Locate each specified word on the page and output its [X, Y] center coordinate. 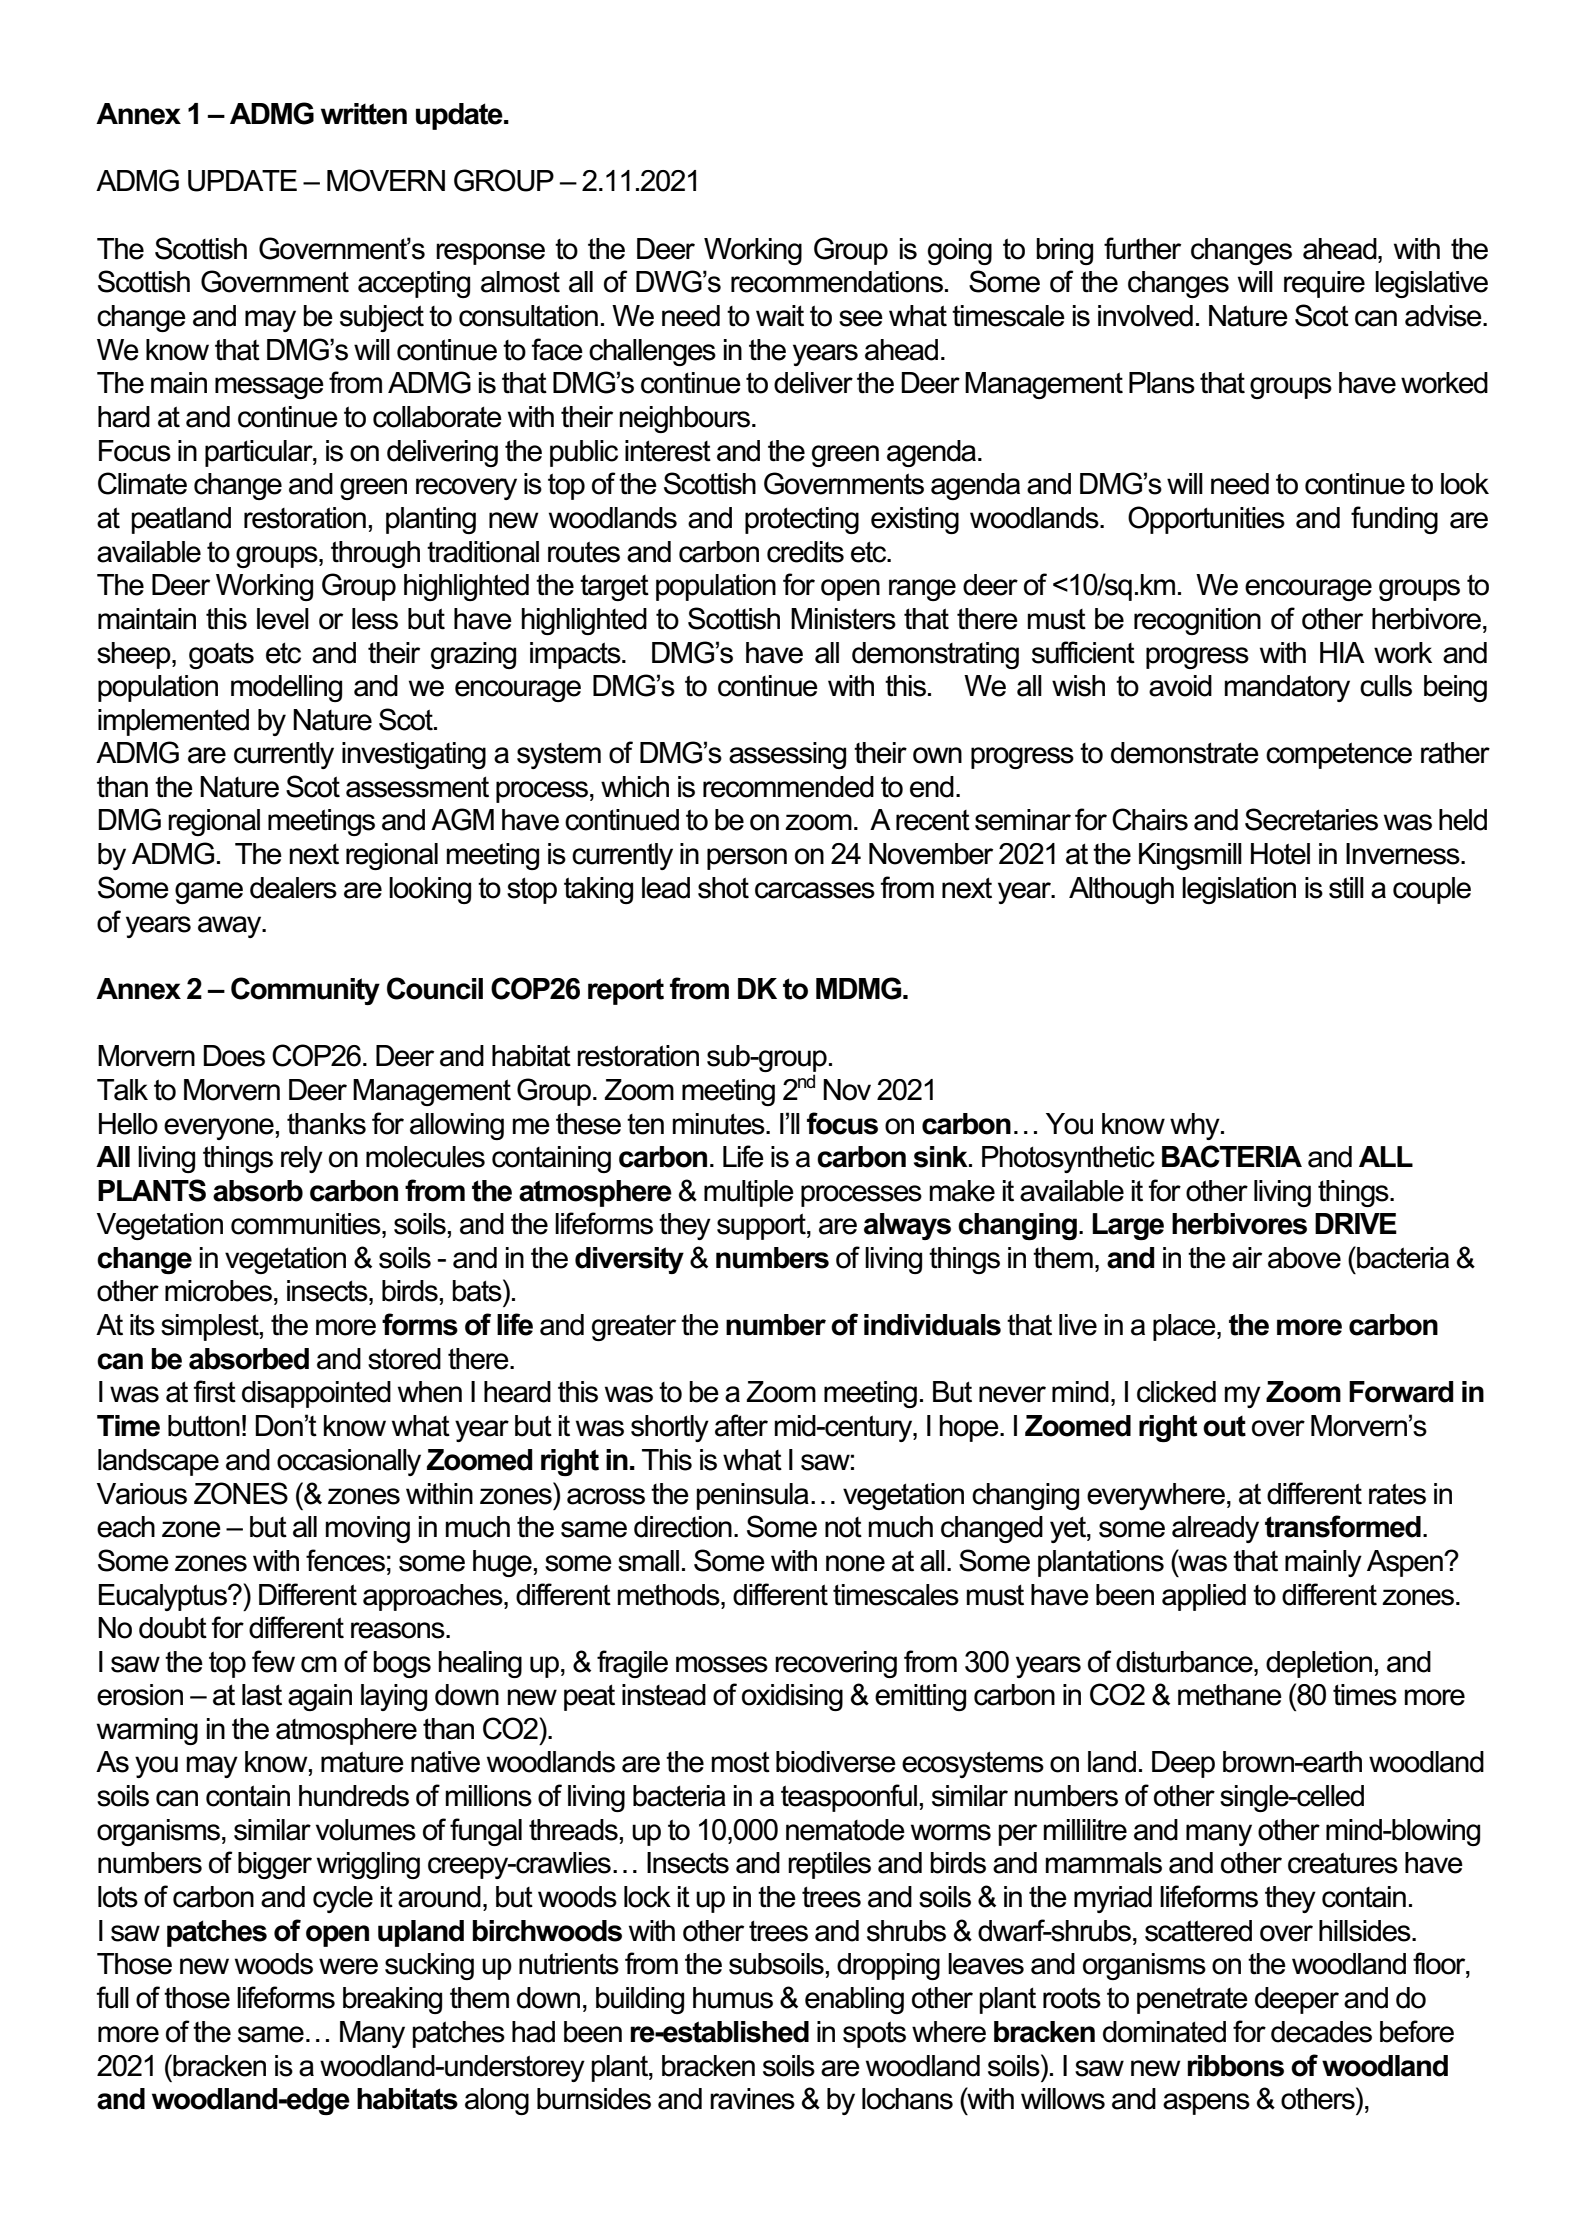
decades [1321, 2032]
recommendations [837, 282]
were [348, 1966]
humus [733, 1998]
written [364, 114]
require [1324, 284]
